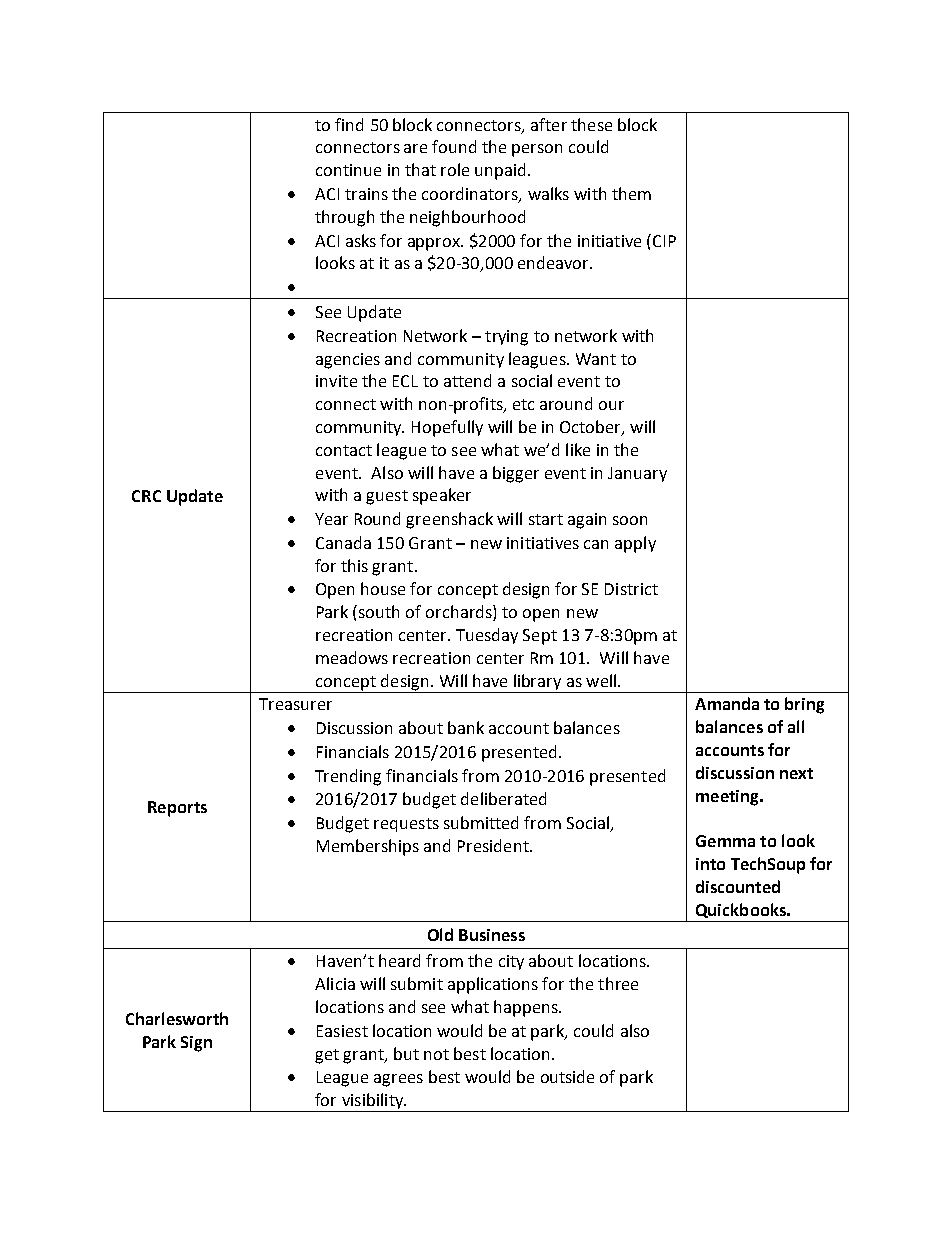  I want to click on outside, so click(567, 1076).
